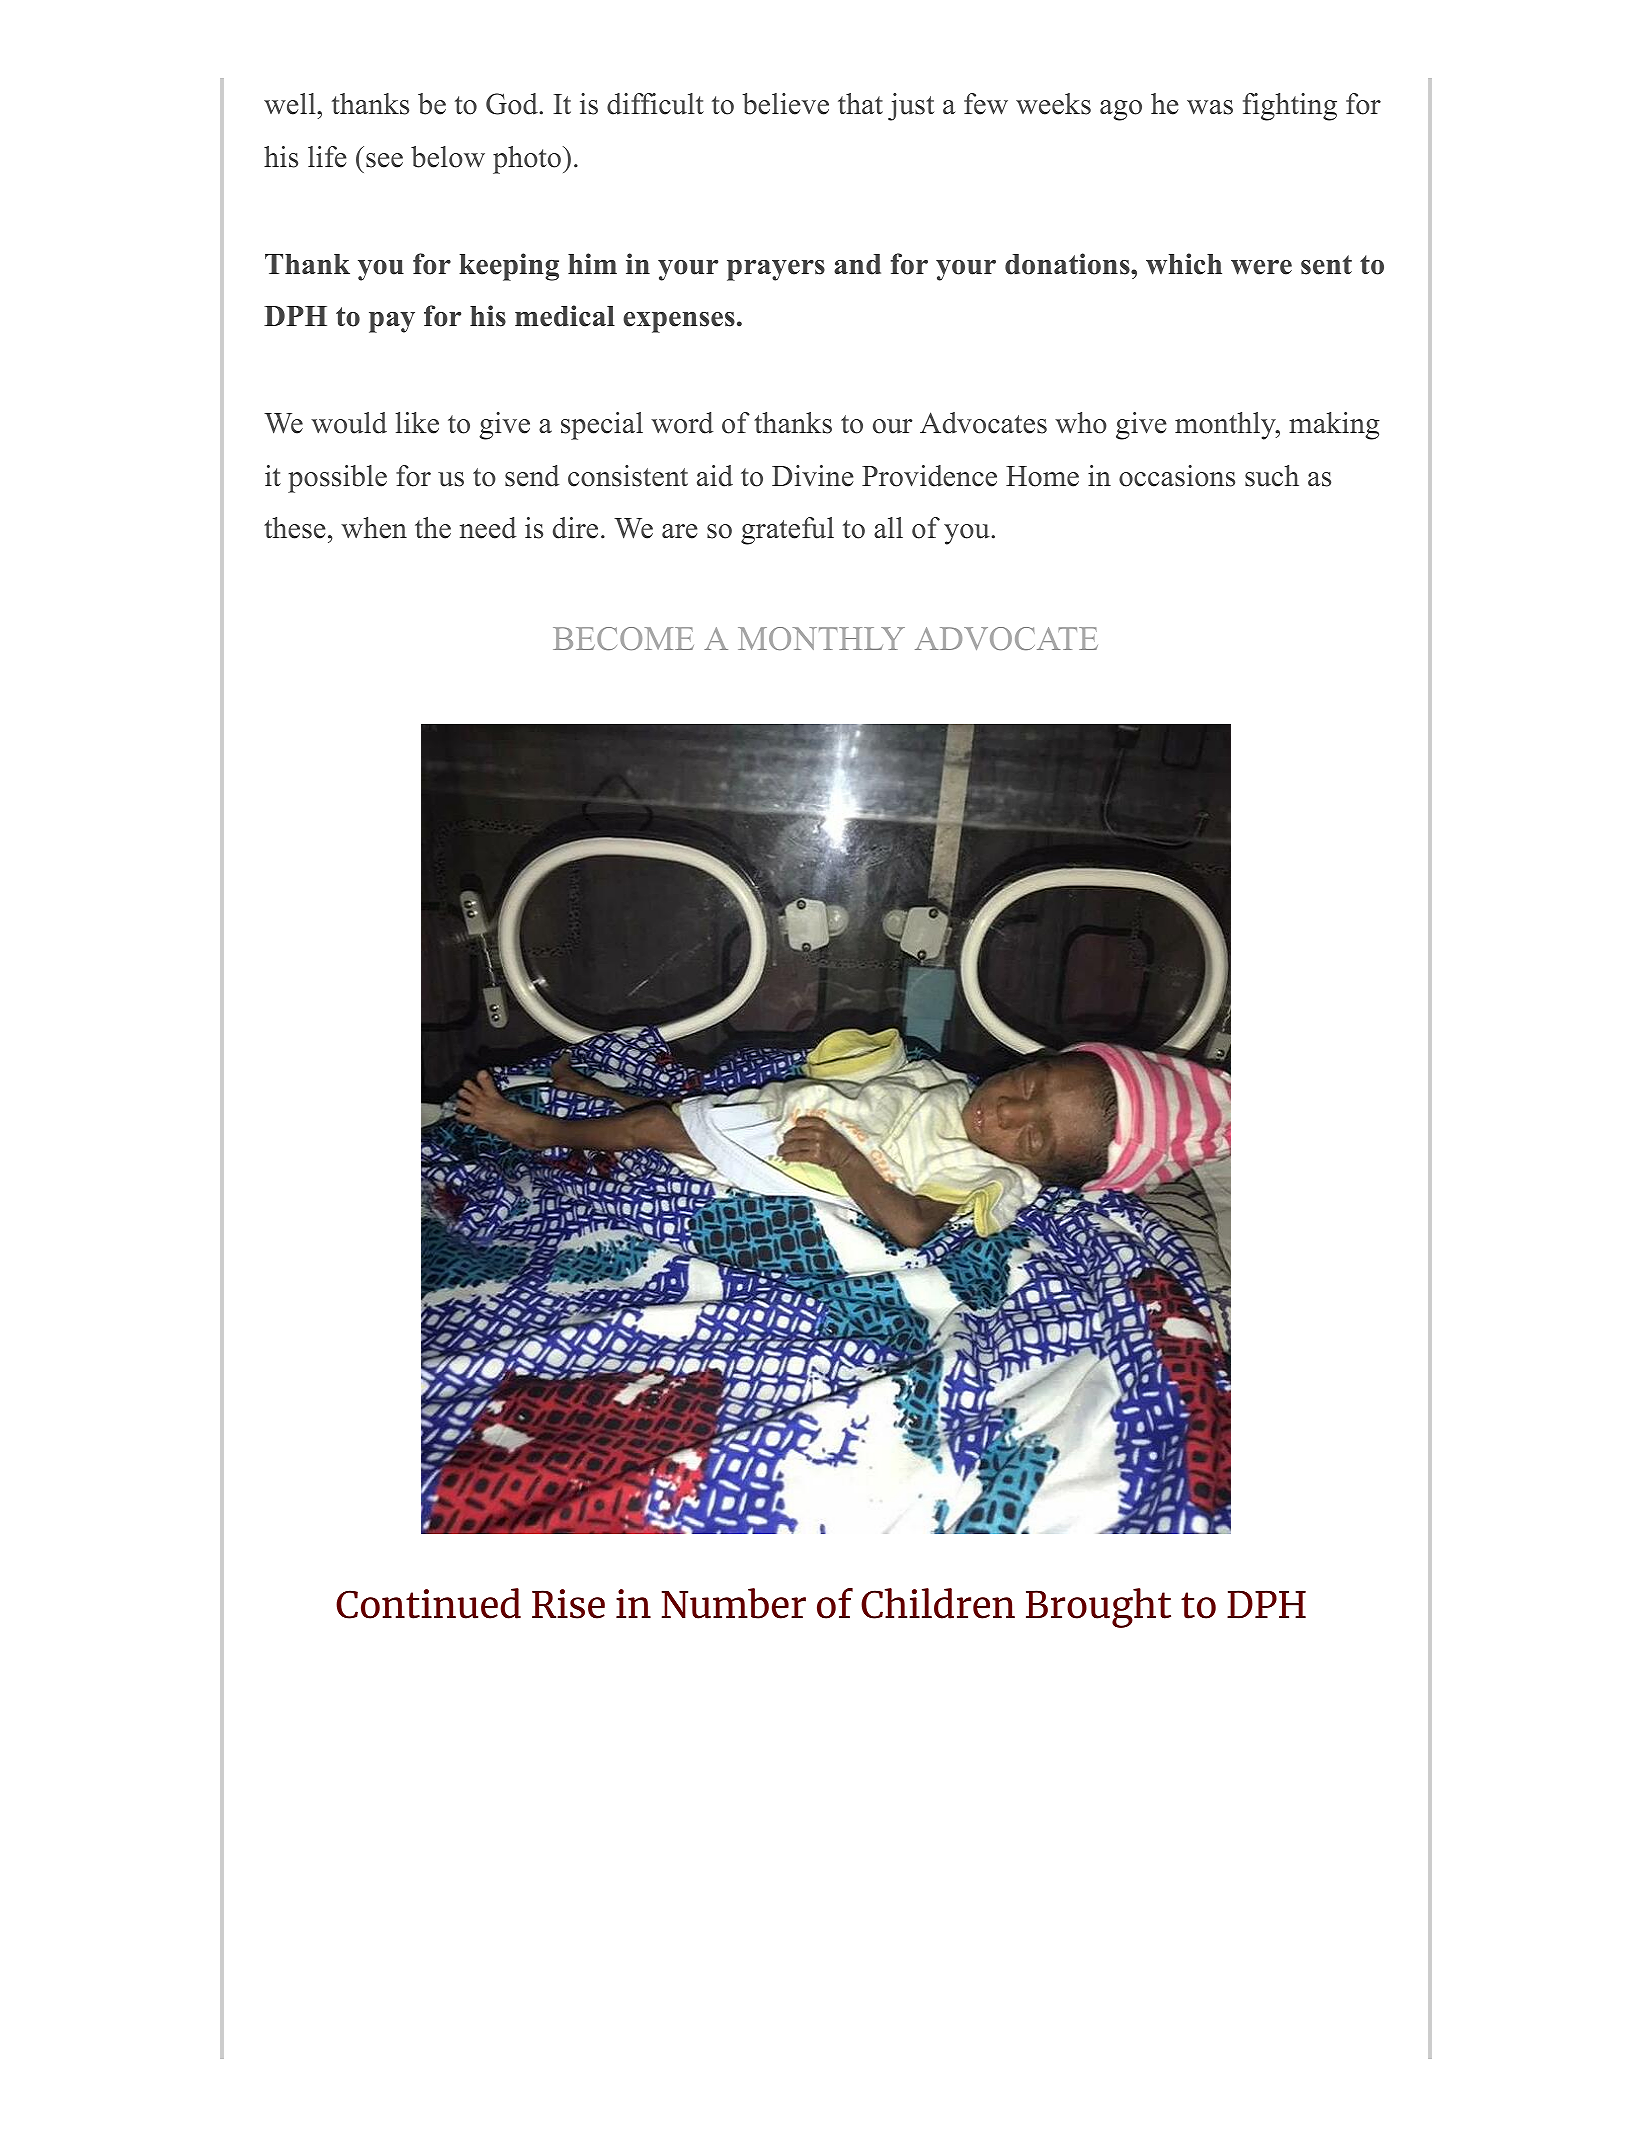  Describe the element at coordinates (448, 157) in the screenshot. I see `below` at that location.
